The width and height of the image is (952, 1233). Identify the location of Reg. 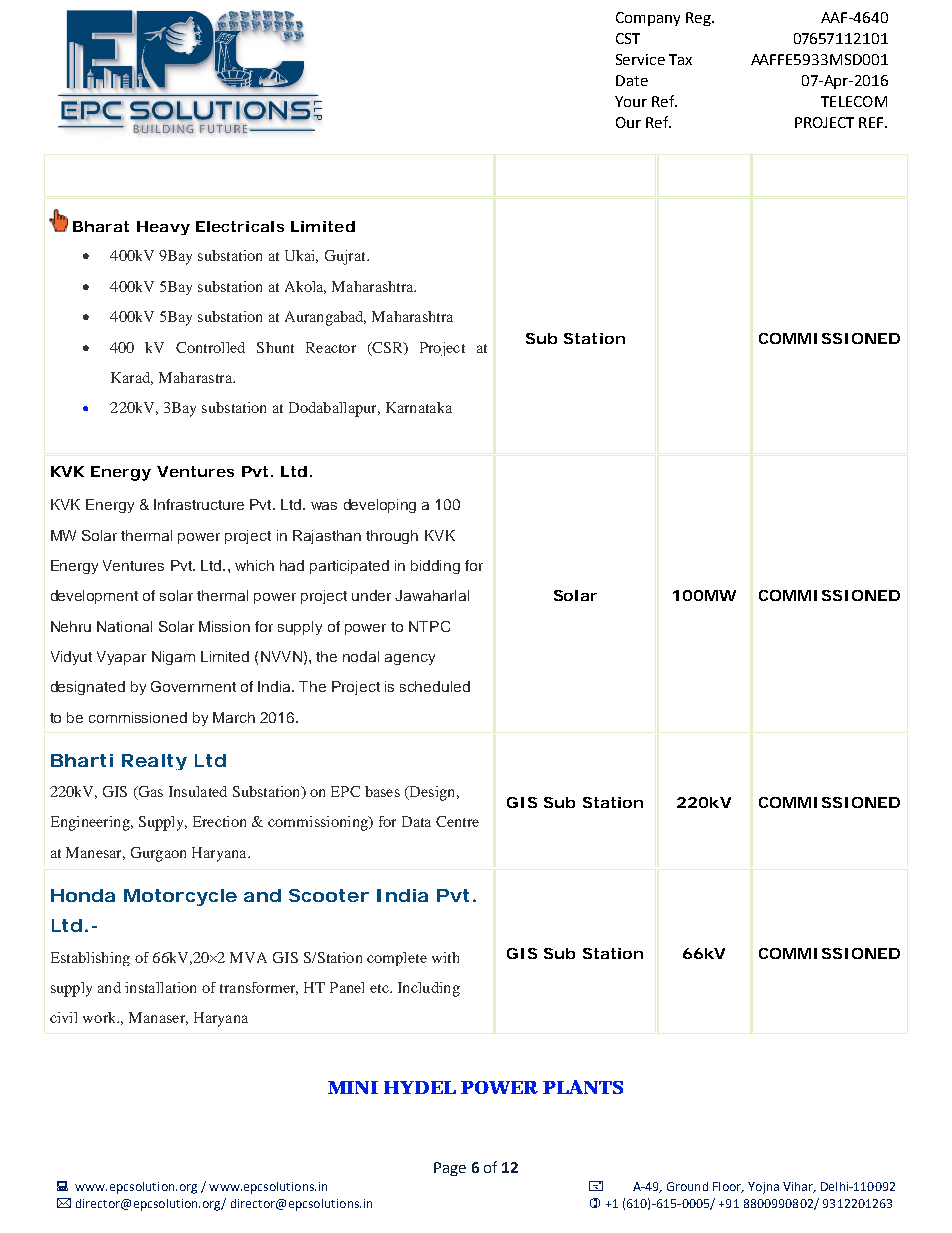
(699, 19).
